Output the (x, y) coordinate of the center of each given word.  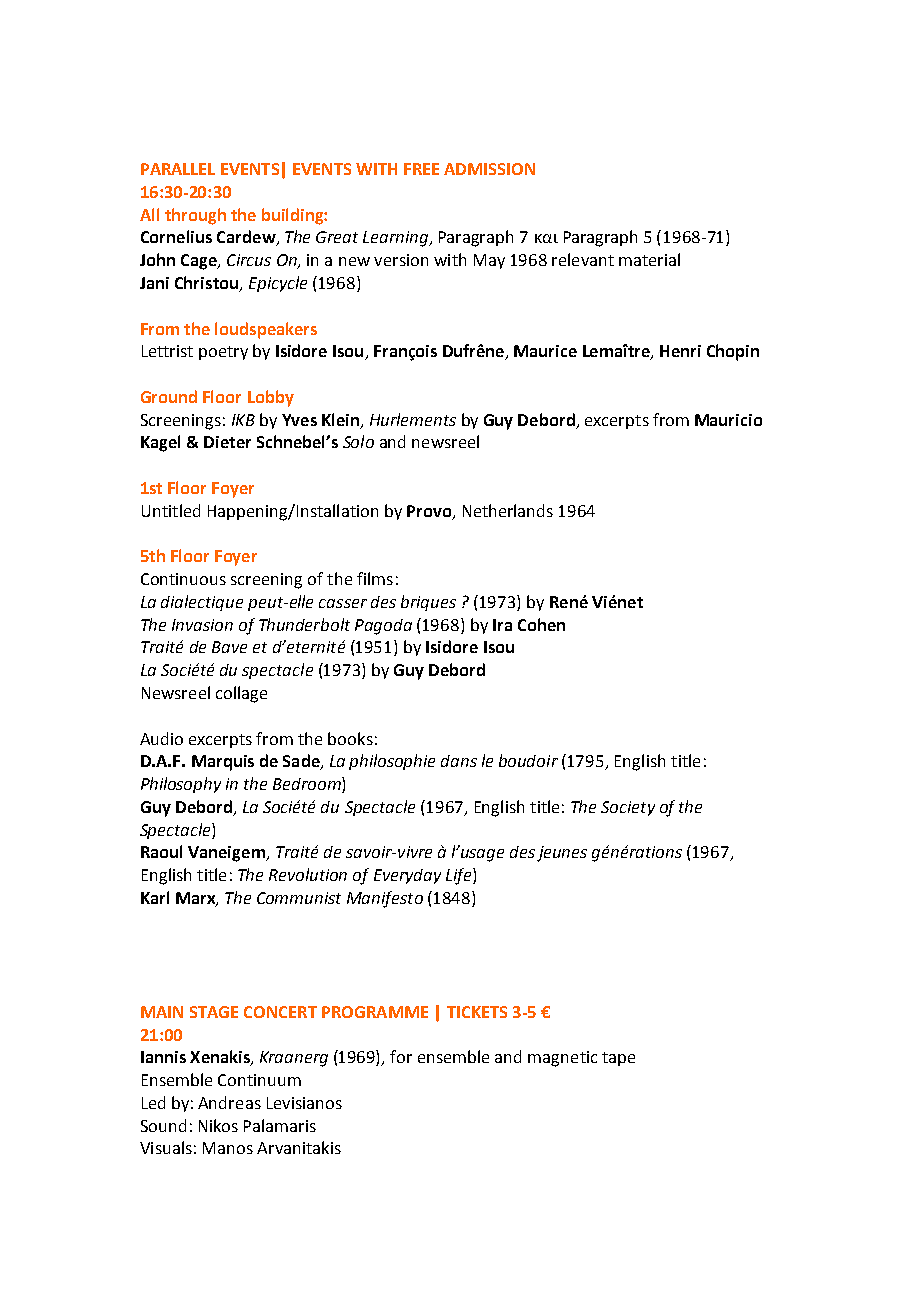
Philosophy (181, 785)
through (195, 216)
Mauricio (728, 420)
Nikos (218, 1125)
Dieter (227, 442)
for (401, 1056)
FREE (421, 169)
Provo (430, 512)
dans (459, 761)
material (649, 259)
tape (618, 1059)
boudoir (528, 760)
